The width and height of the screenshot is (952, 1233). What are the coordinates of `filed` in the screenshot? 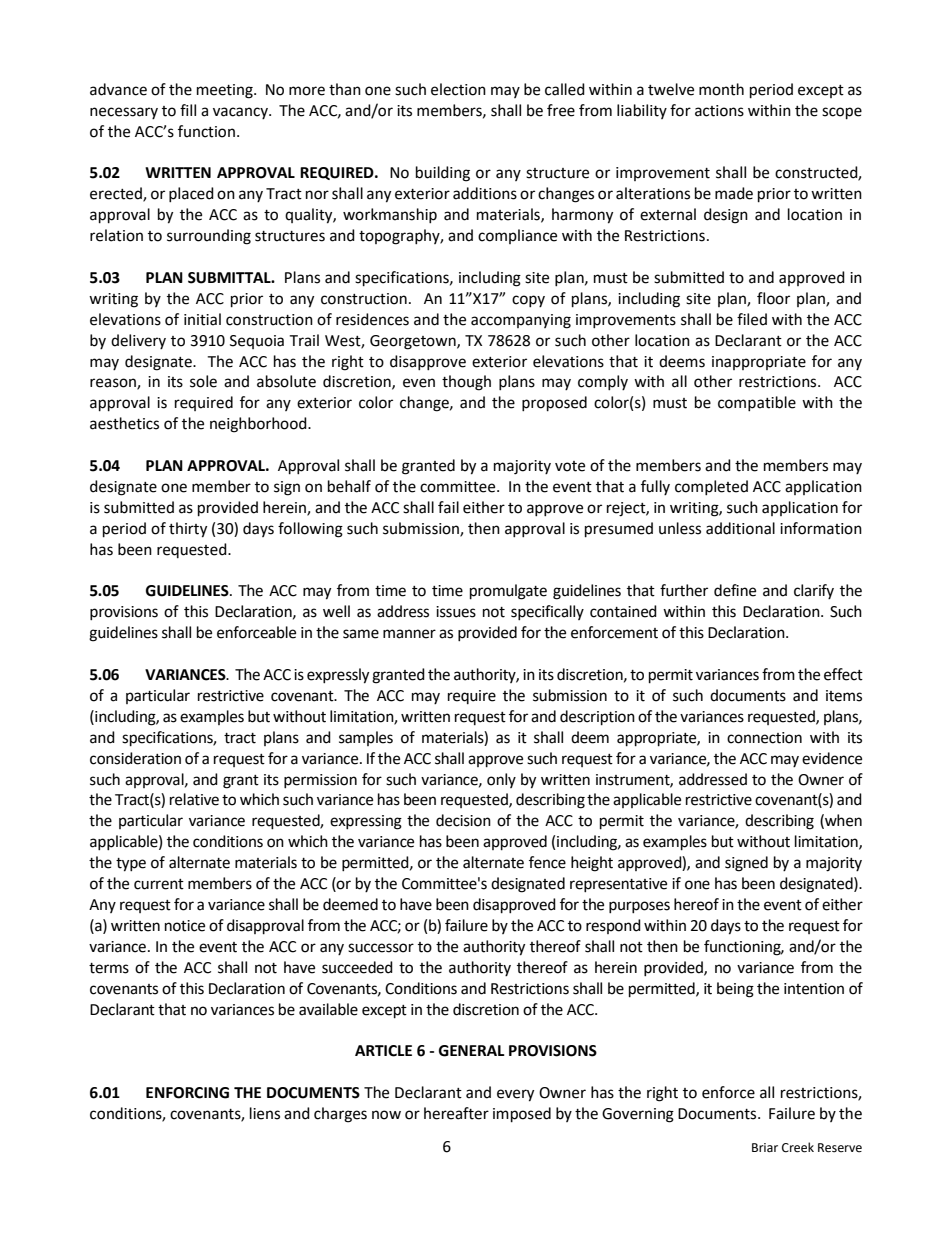 It's located at (752, 319).
